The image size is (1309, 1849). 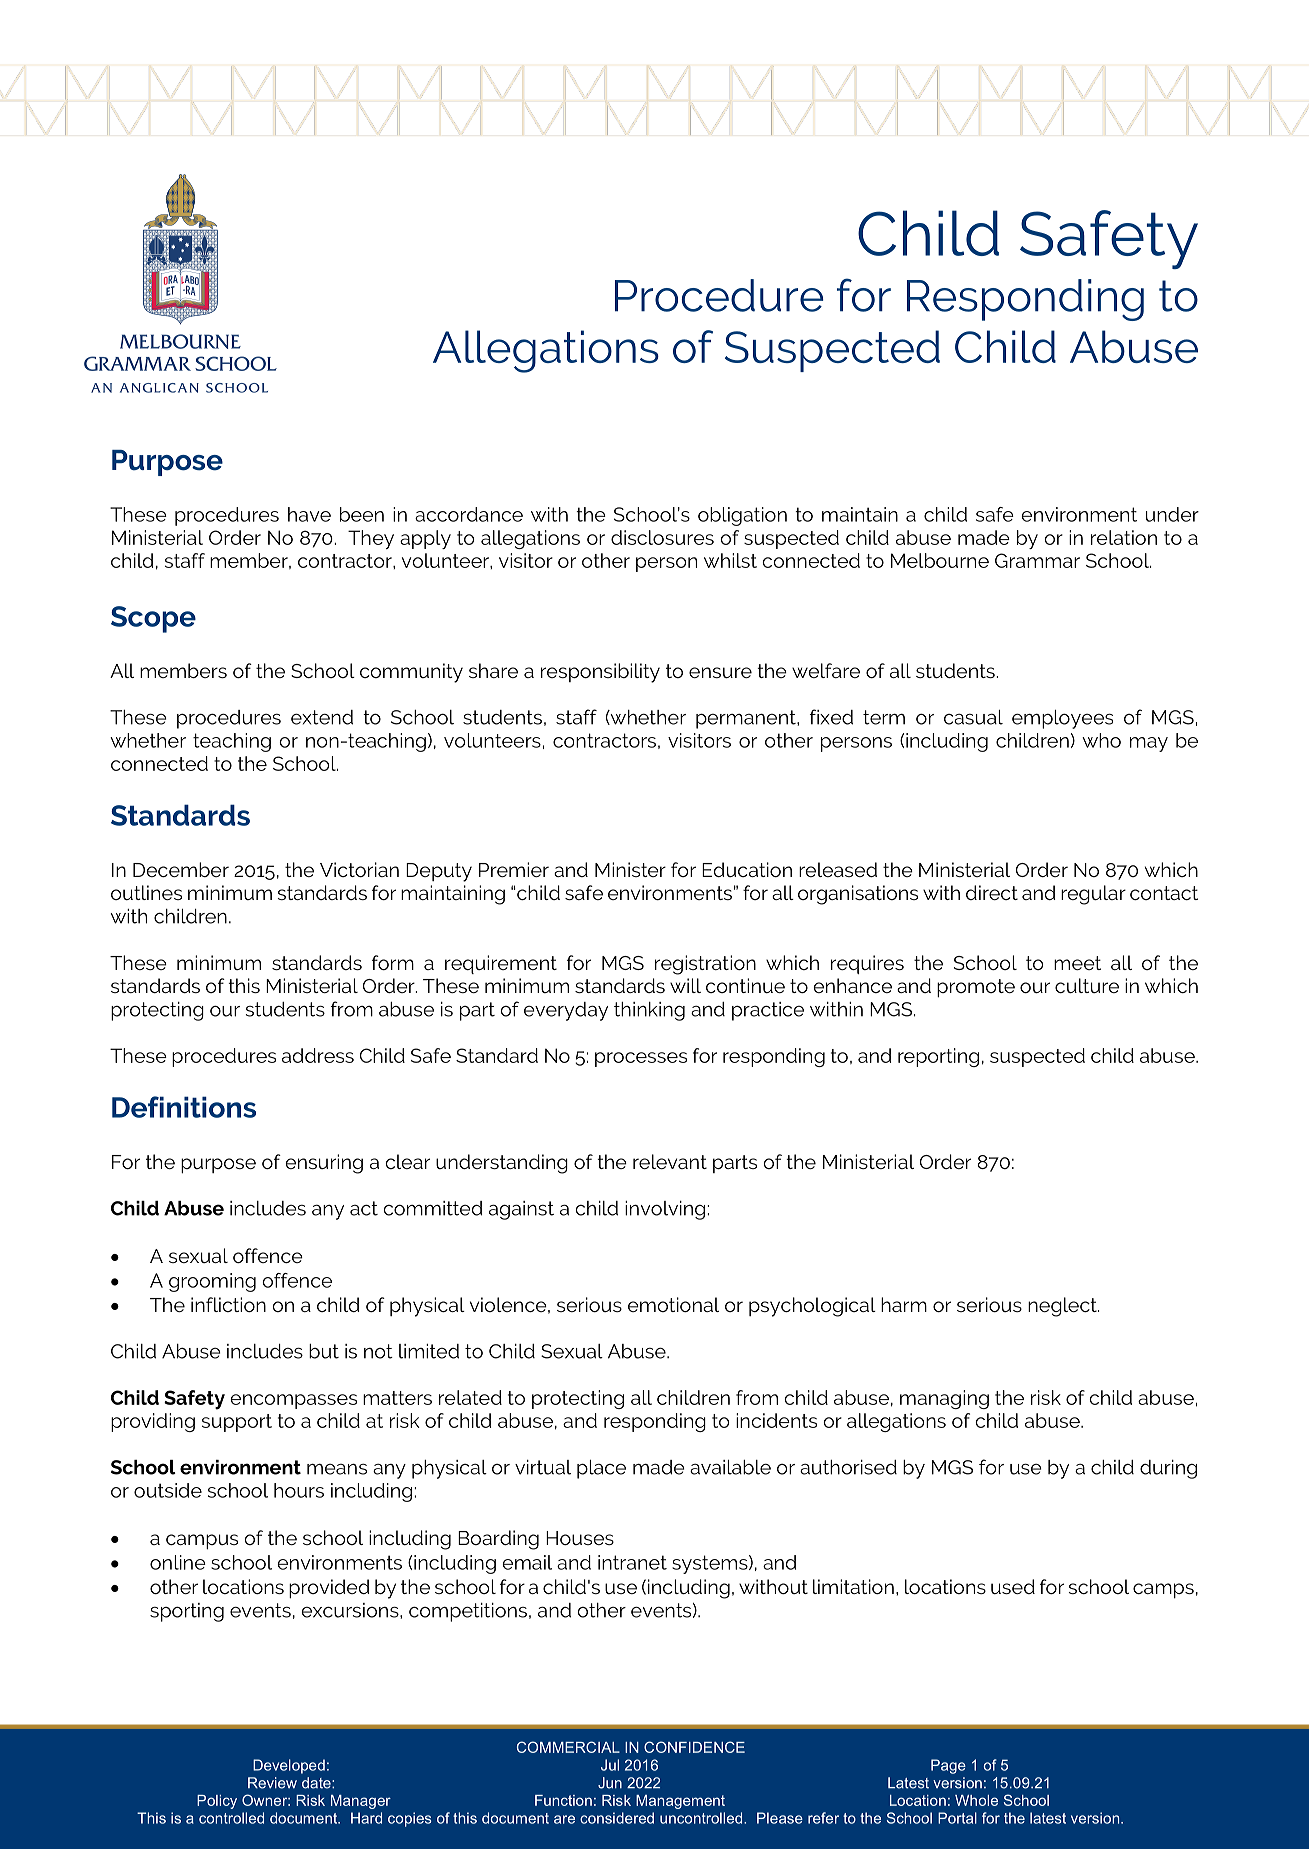 What do you see at coordinates (293, 1401) in the page?
I see `encompasses` at bounding box center [293, 1401].
